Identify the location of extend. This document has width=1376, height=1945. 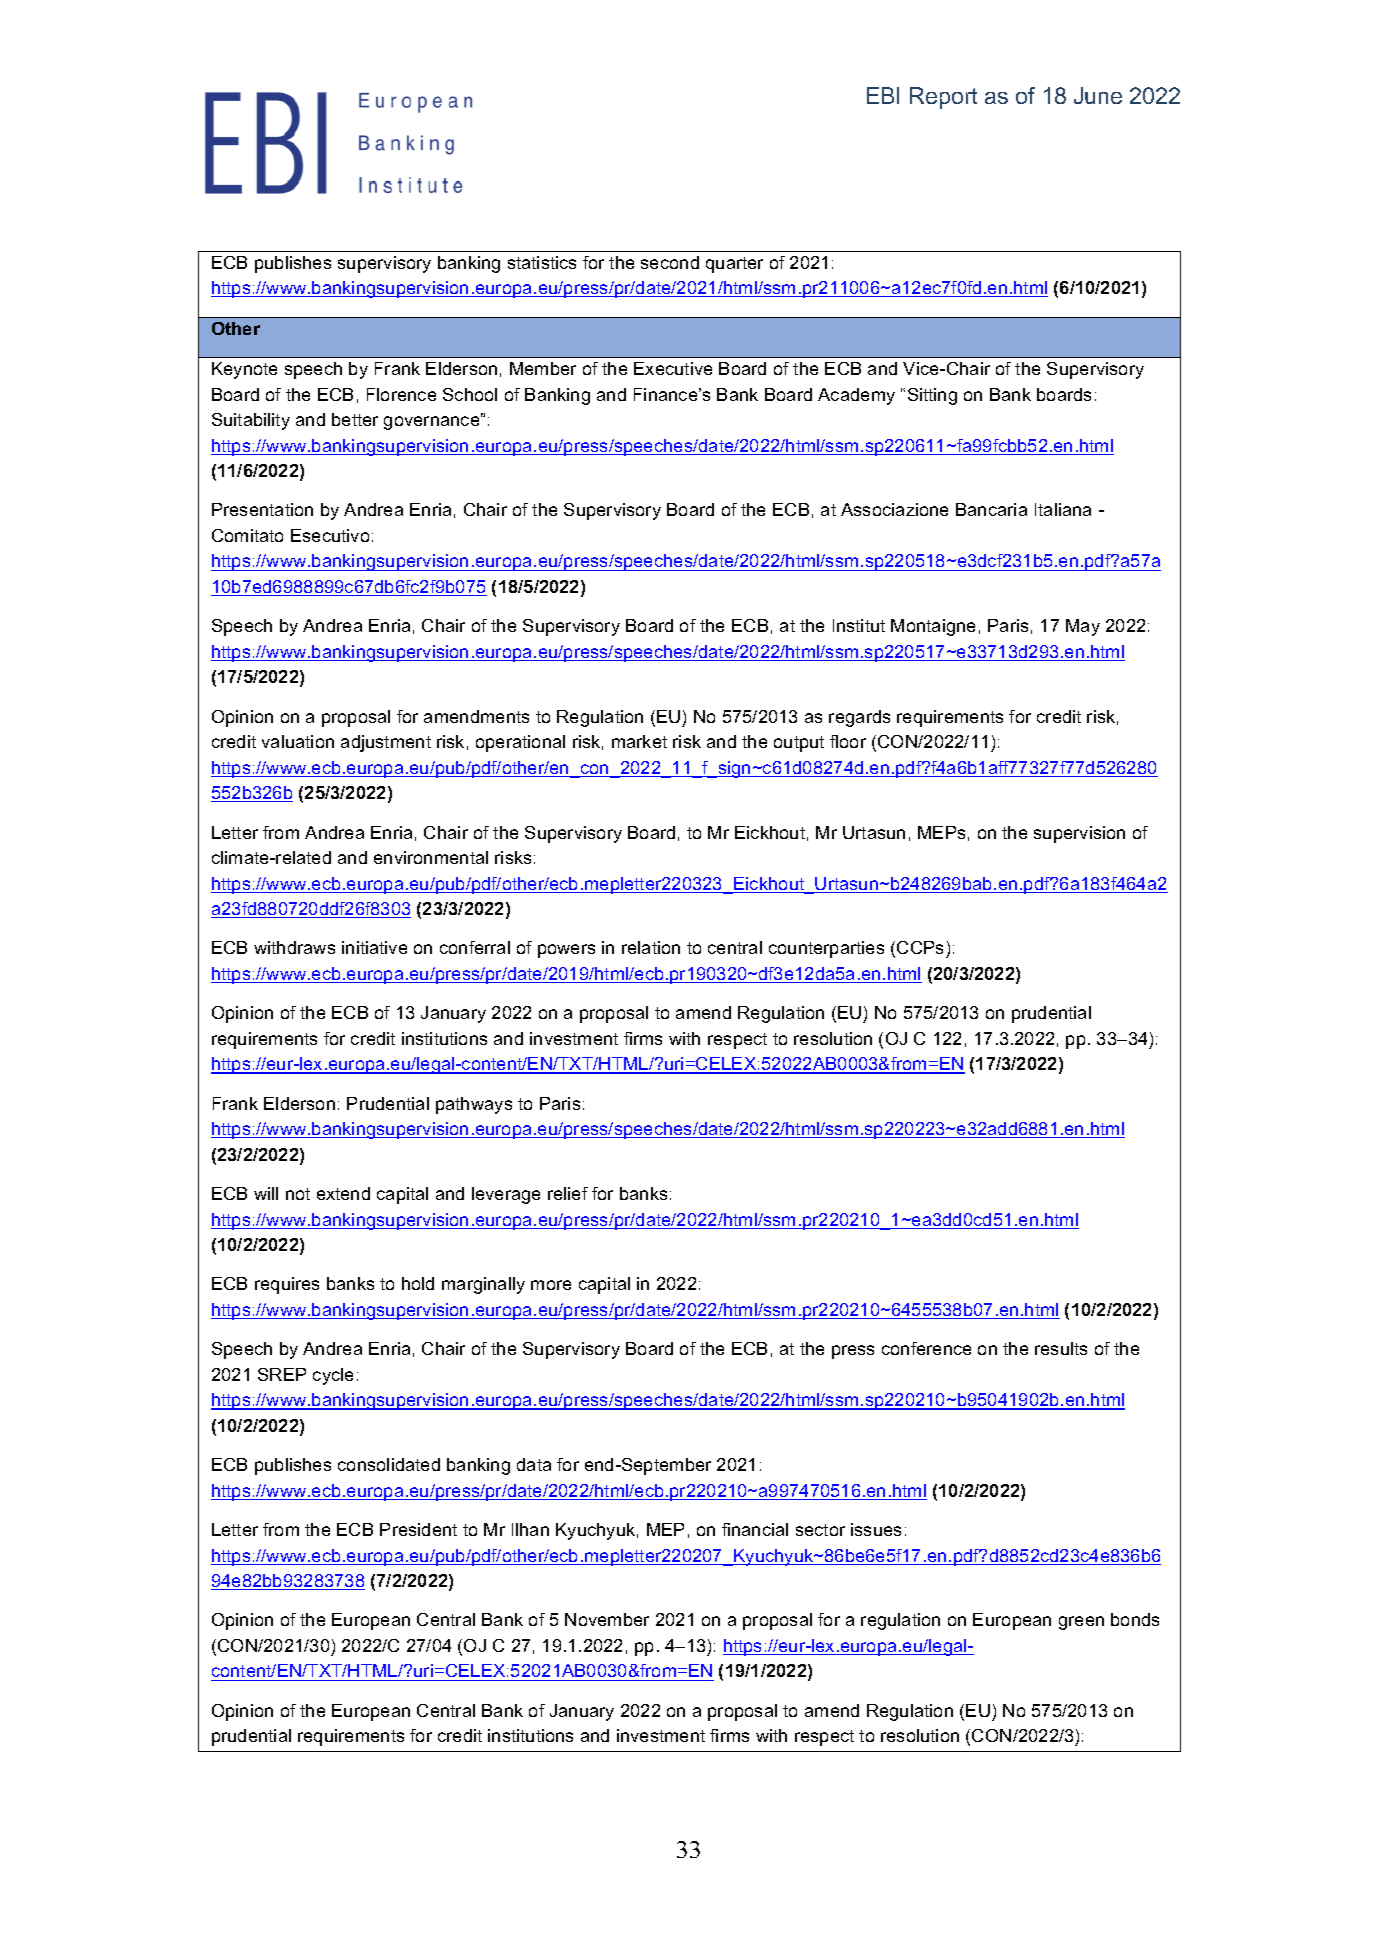
(343, 1193).
